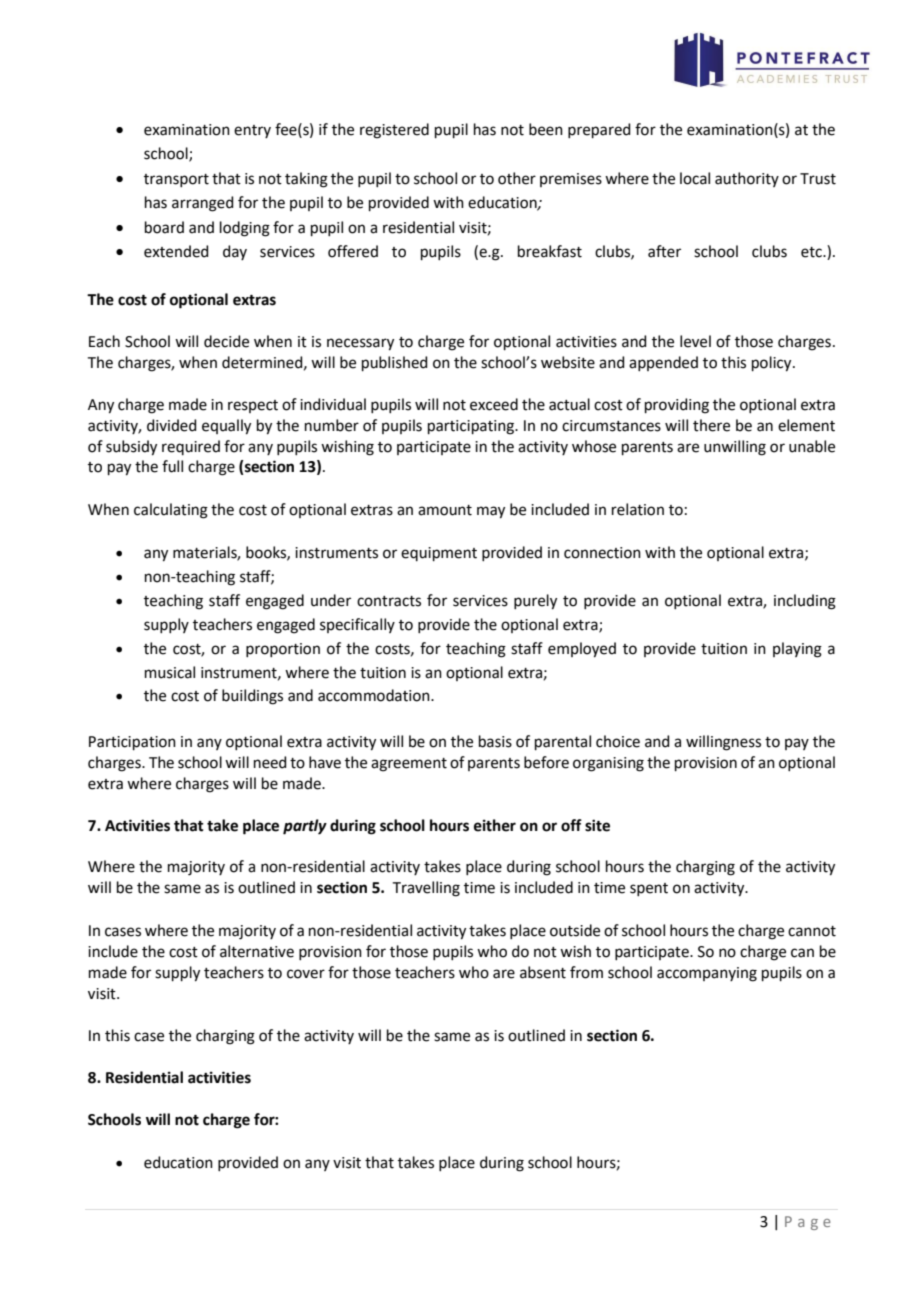  I want to click on absent, so click(543, 972).
